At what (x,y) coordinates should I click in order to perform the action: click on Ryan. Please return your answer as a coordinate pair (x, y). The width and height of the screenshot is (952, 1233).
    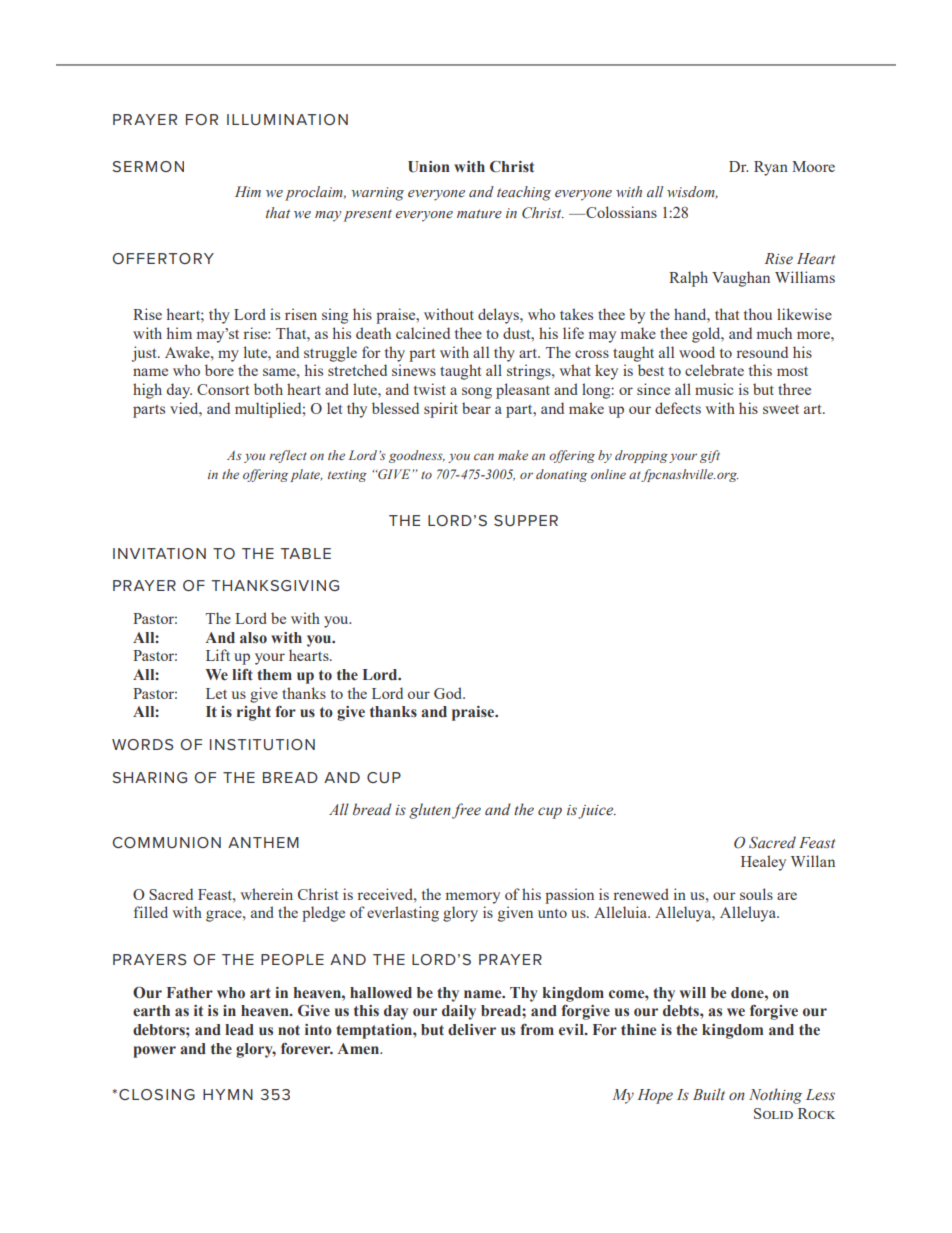
    Looking at the image, I should click on (771, 168).
